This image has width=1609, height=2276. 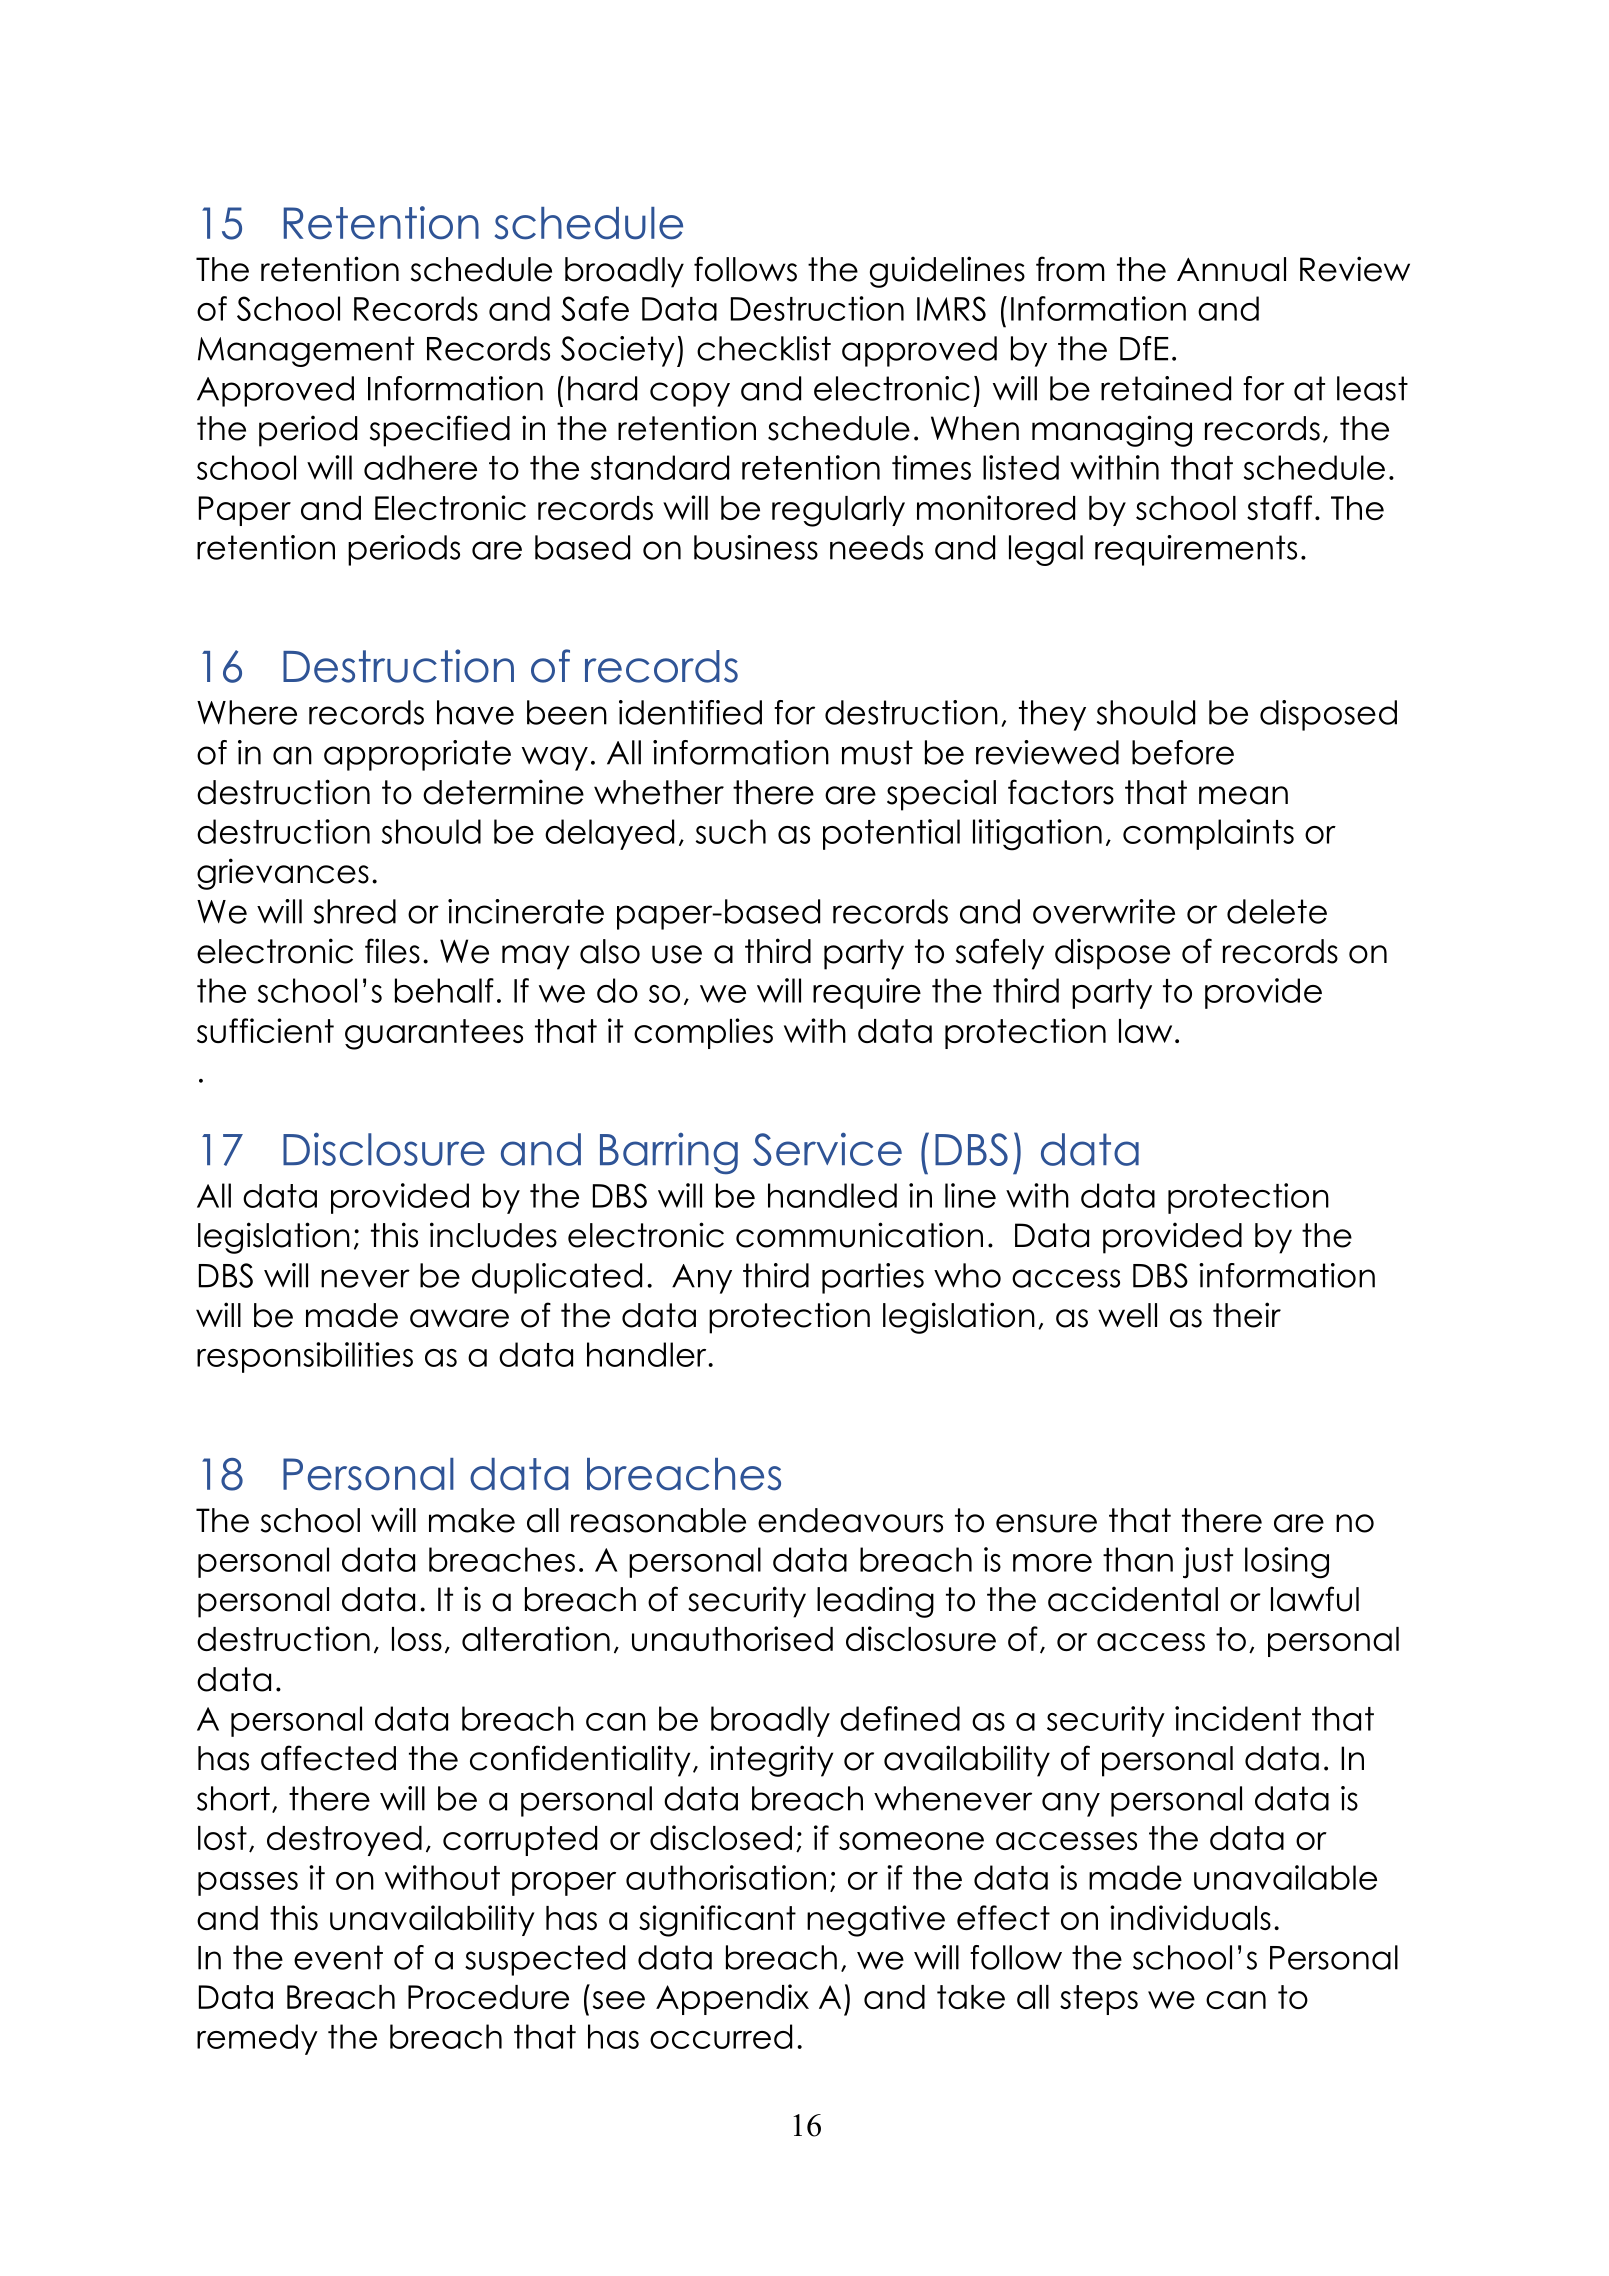 I want to click on Annual, so click(x=1231, y=269).
